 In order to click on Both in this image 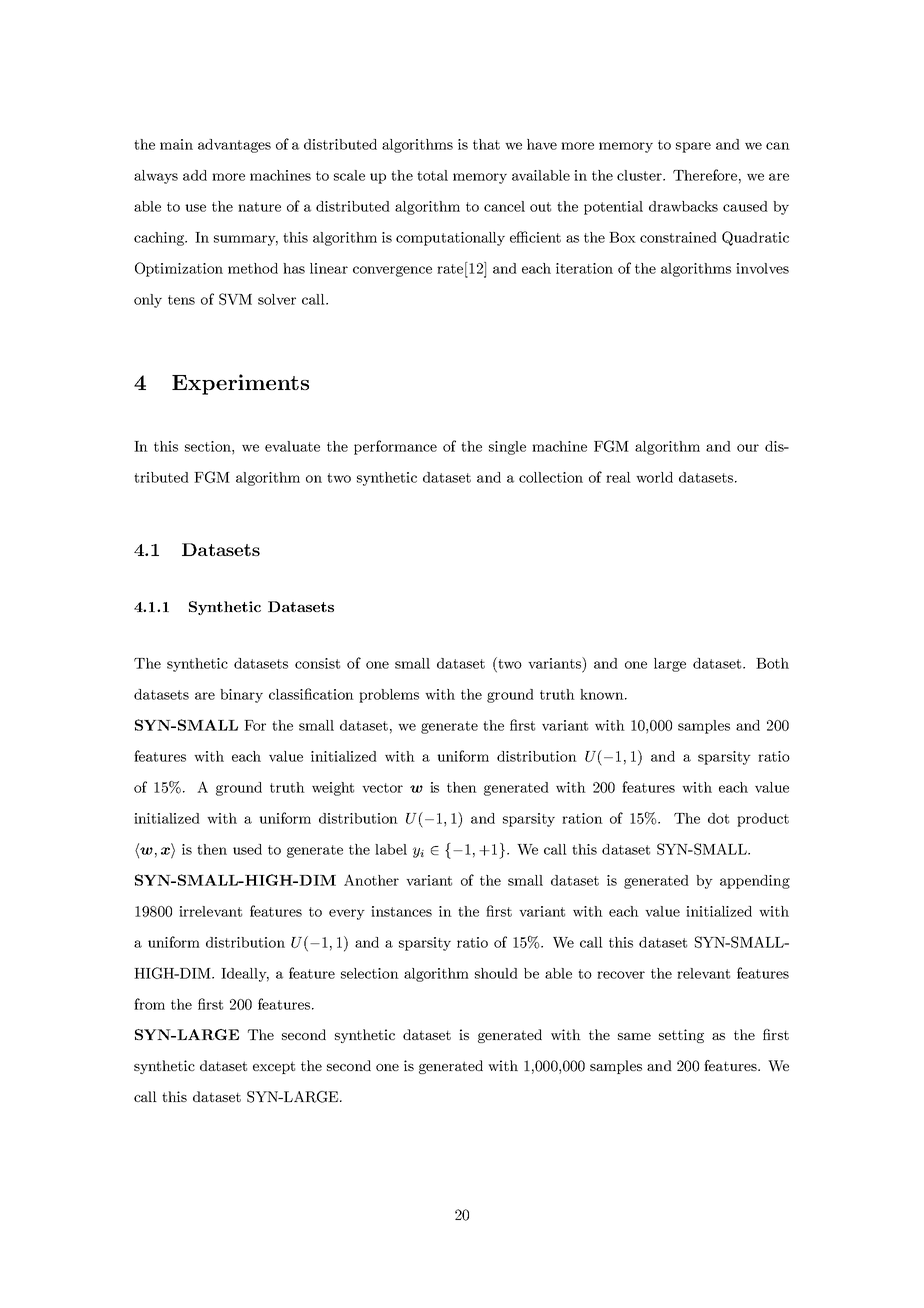, I will do `click(772, 663)`.
